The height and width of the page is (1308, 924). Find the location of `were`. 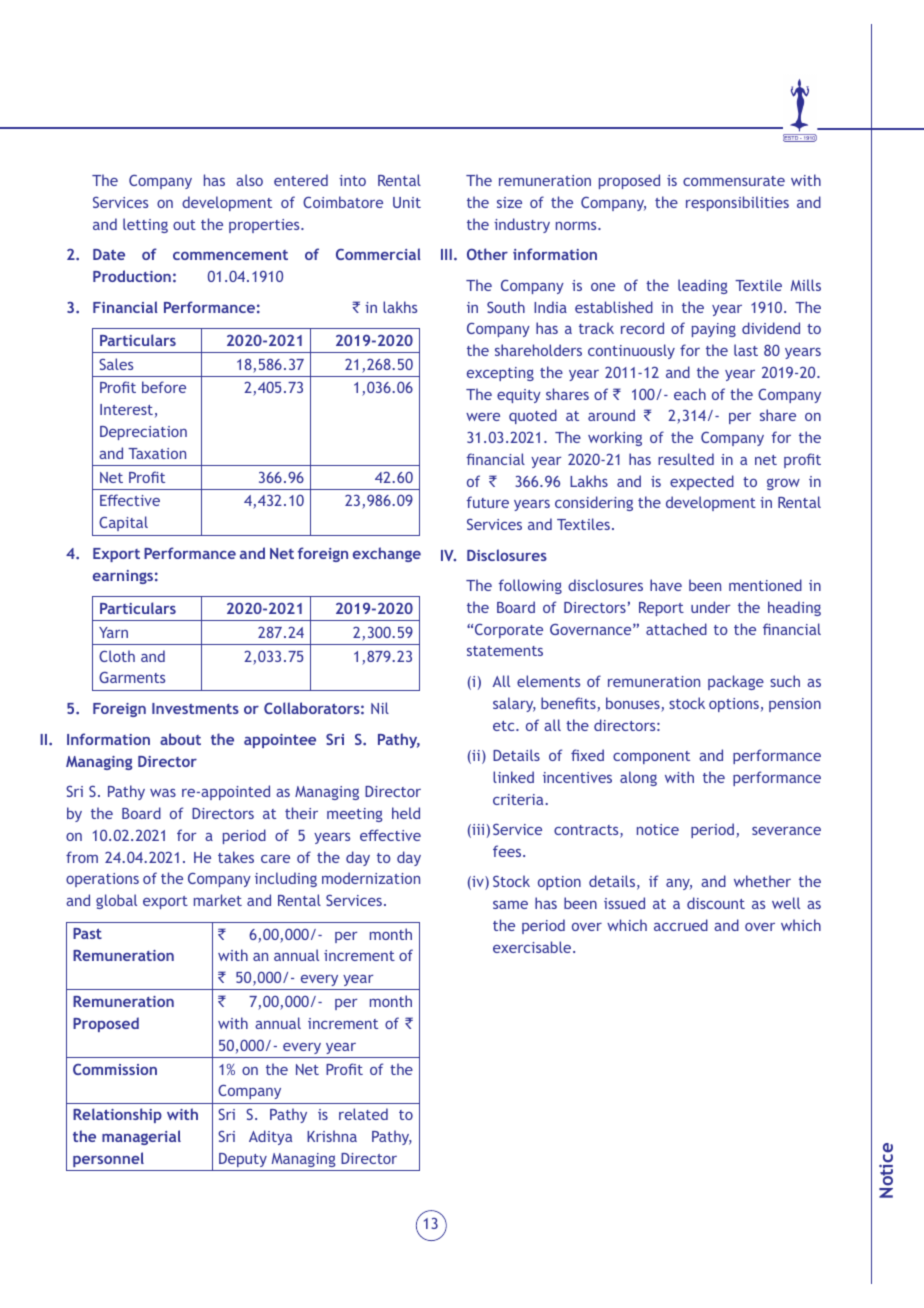

were is located at coordinates (483, 417).
